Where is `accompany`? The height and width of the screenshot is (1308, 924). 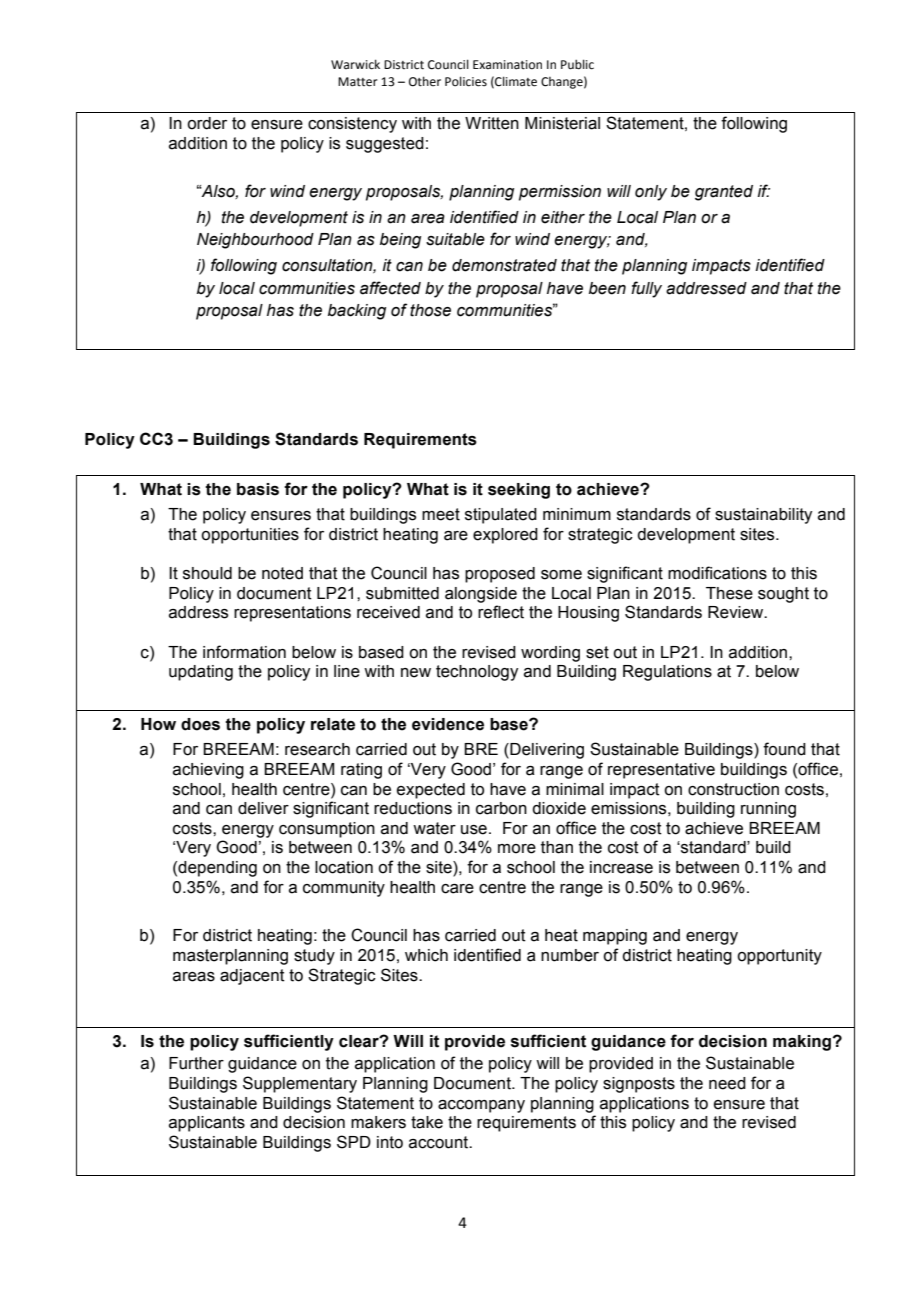
accompany is located at coordinates (481, 1106).
